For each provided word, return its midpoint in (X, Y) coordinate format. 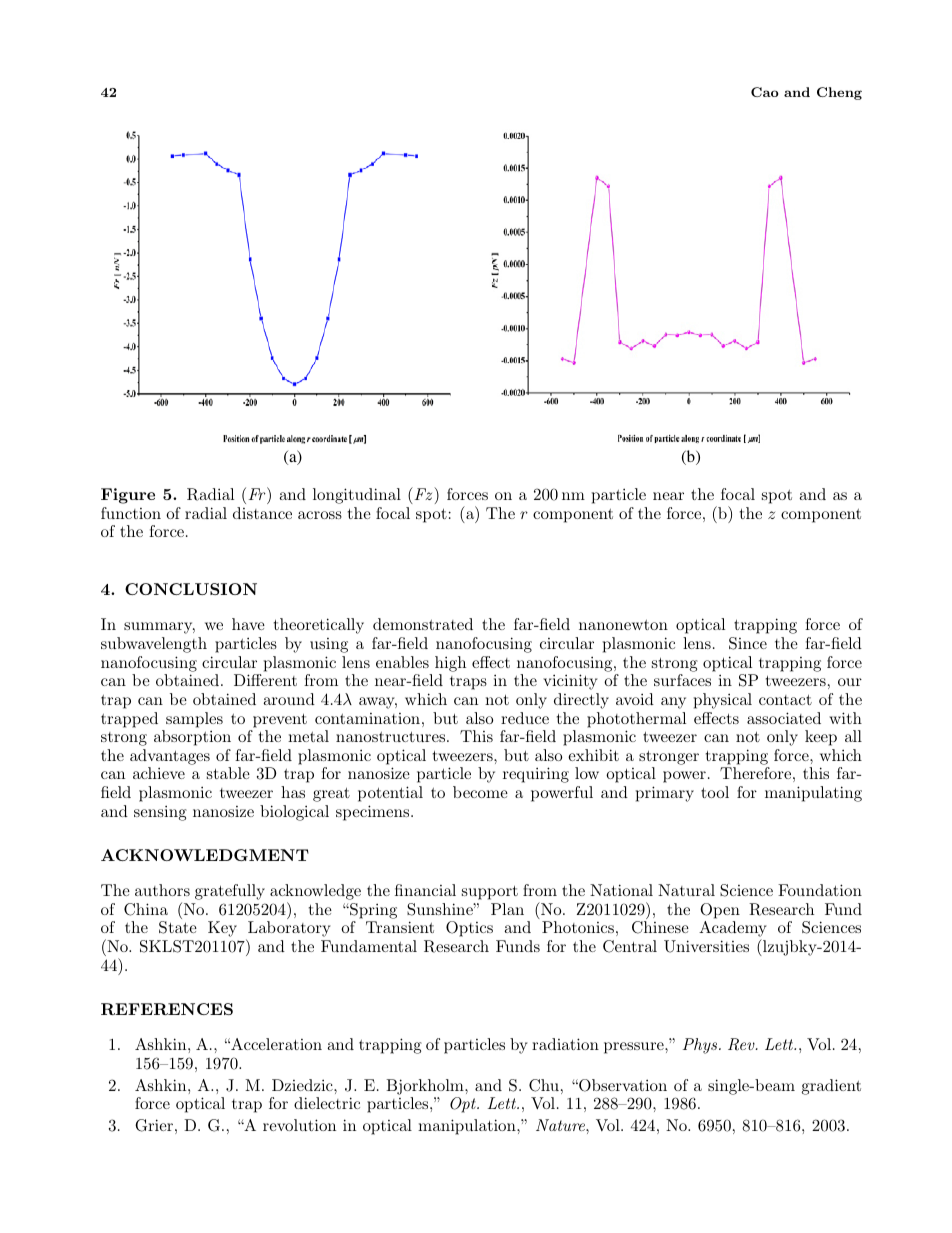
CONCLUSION (191, 589)
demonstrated (423, 624)
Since (748, 643)
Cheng (839, 93)
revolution (299, 1125)
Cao (765, 92)
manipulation (468, 1127)
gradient (831, 1087)
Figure (128, 496)
